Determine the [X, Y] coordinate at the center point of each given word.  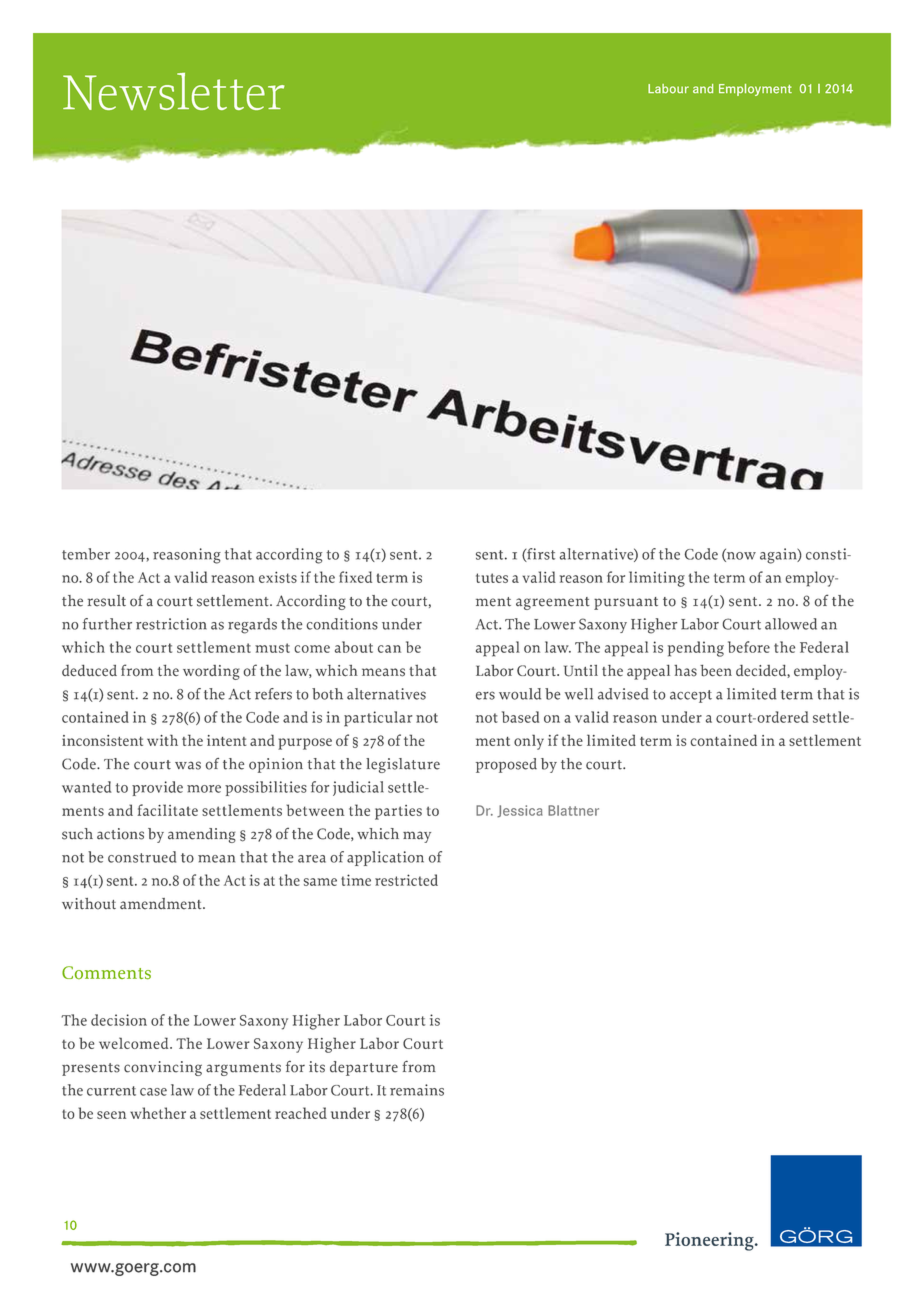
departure [364, 1068]
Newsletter [174, 91]
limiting [657, 579]
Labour [668, 89]
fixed [355, 577]
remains [417, 1090]
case [153, 1092]
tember [86, 554]
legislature [403, 765]
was [188, 765]
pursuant [626, 603]
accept [691, 696]
